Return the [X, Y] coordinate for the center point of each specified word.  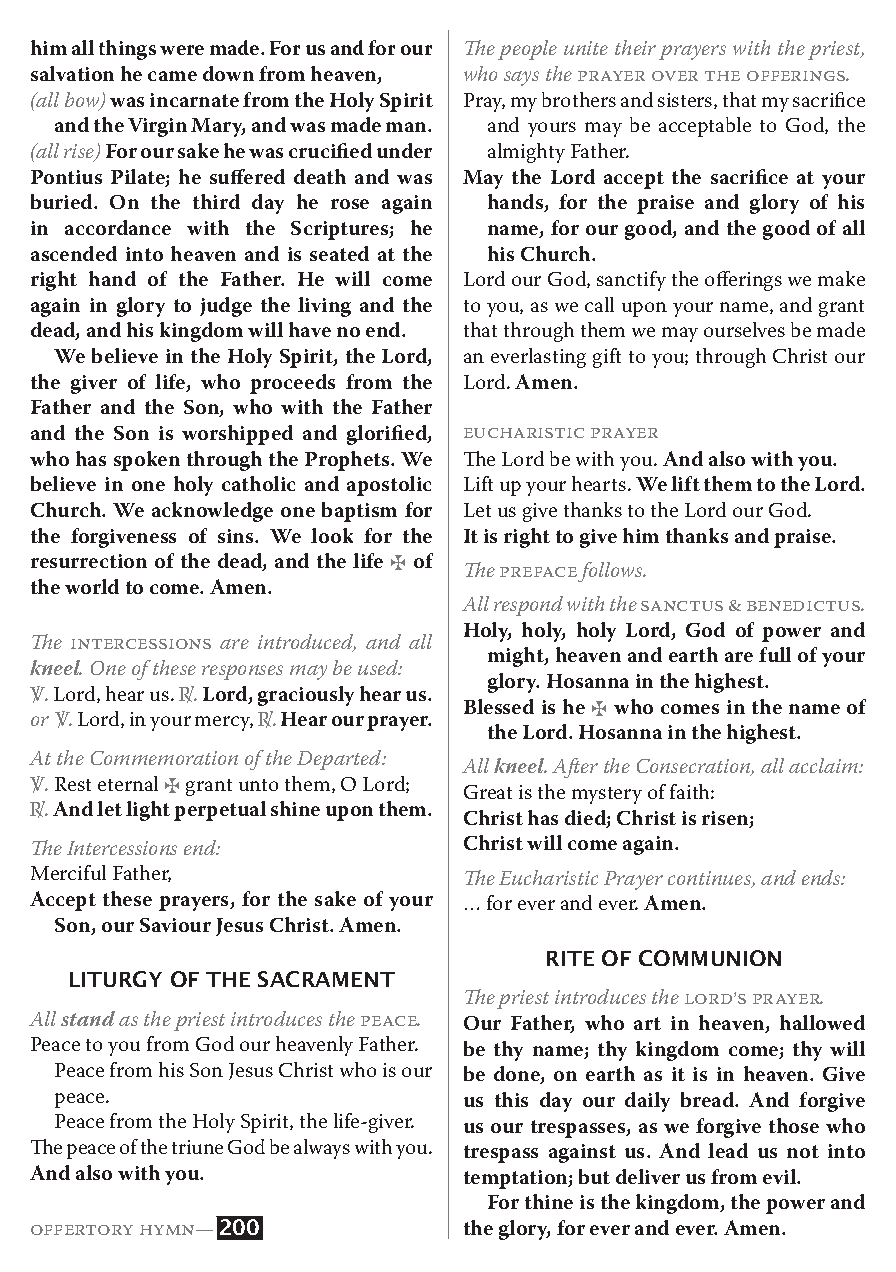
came [172, 76]
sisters [686, 101]
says [521, 78]
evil [781, 1176]
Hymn [168, 1230]
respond [528, 606]
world [92, 586]
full [775, 654]
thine [549, 1201]
